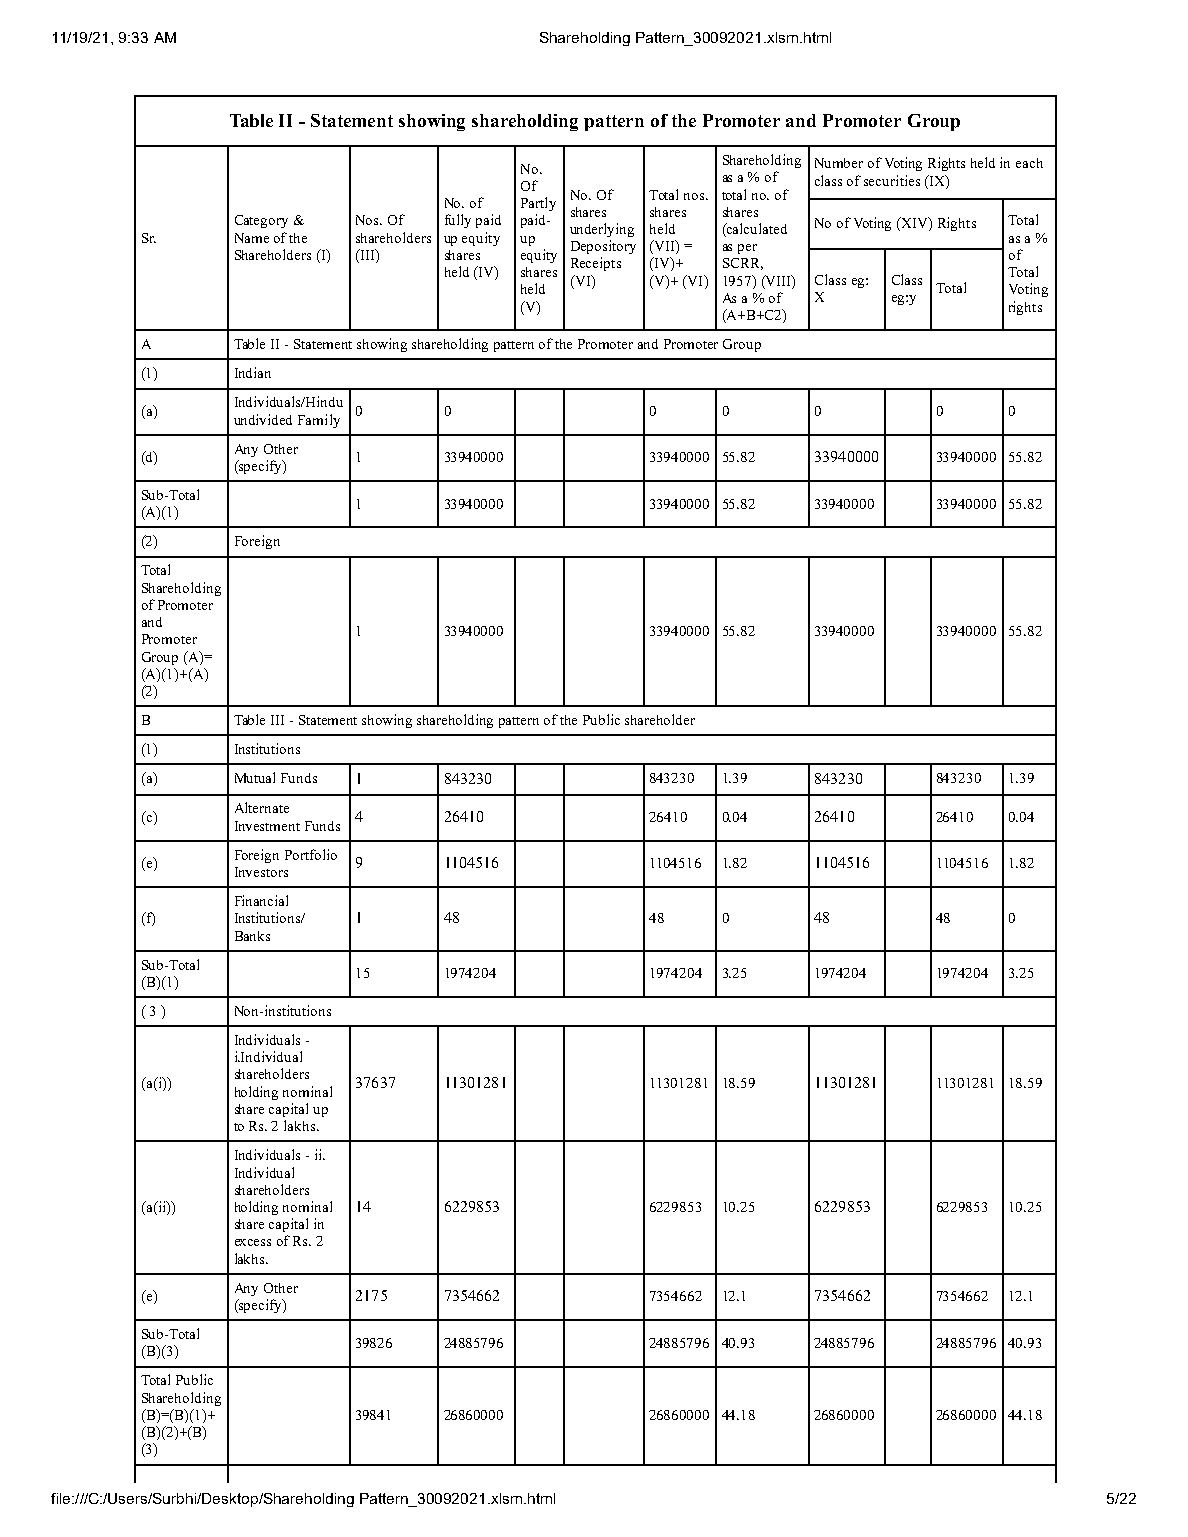  I want to click on Financial, so click(261, 900).
